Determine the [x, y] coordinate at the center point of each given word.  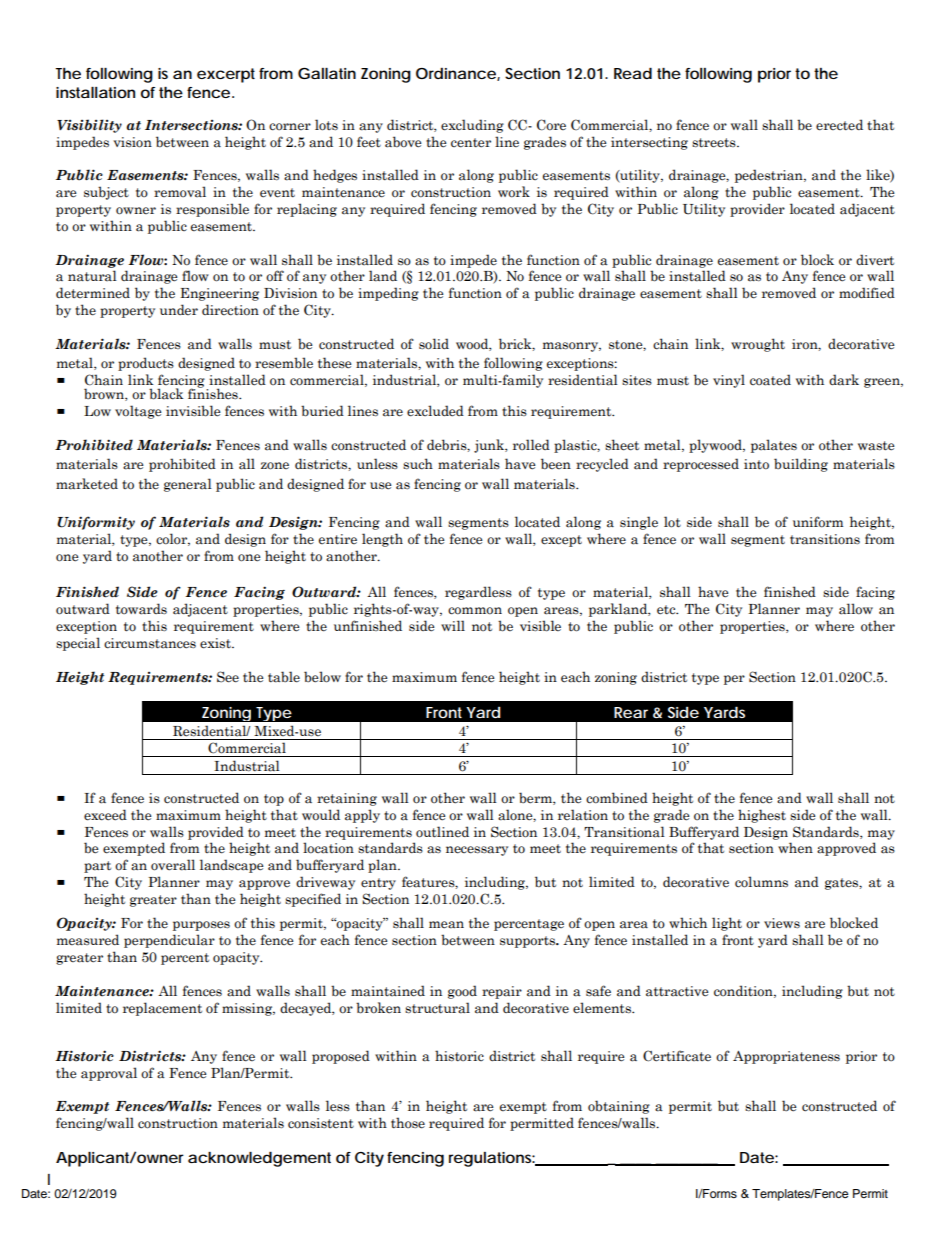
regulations [492, 1159]
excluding [472, 126]
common [475, 611]
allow [856, 609]
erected [839, 125]
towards [141, 609]
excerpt [226, 75]
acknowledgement [259, 1159]
